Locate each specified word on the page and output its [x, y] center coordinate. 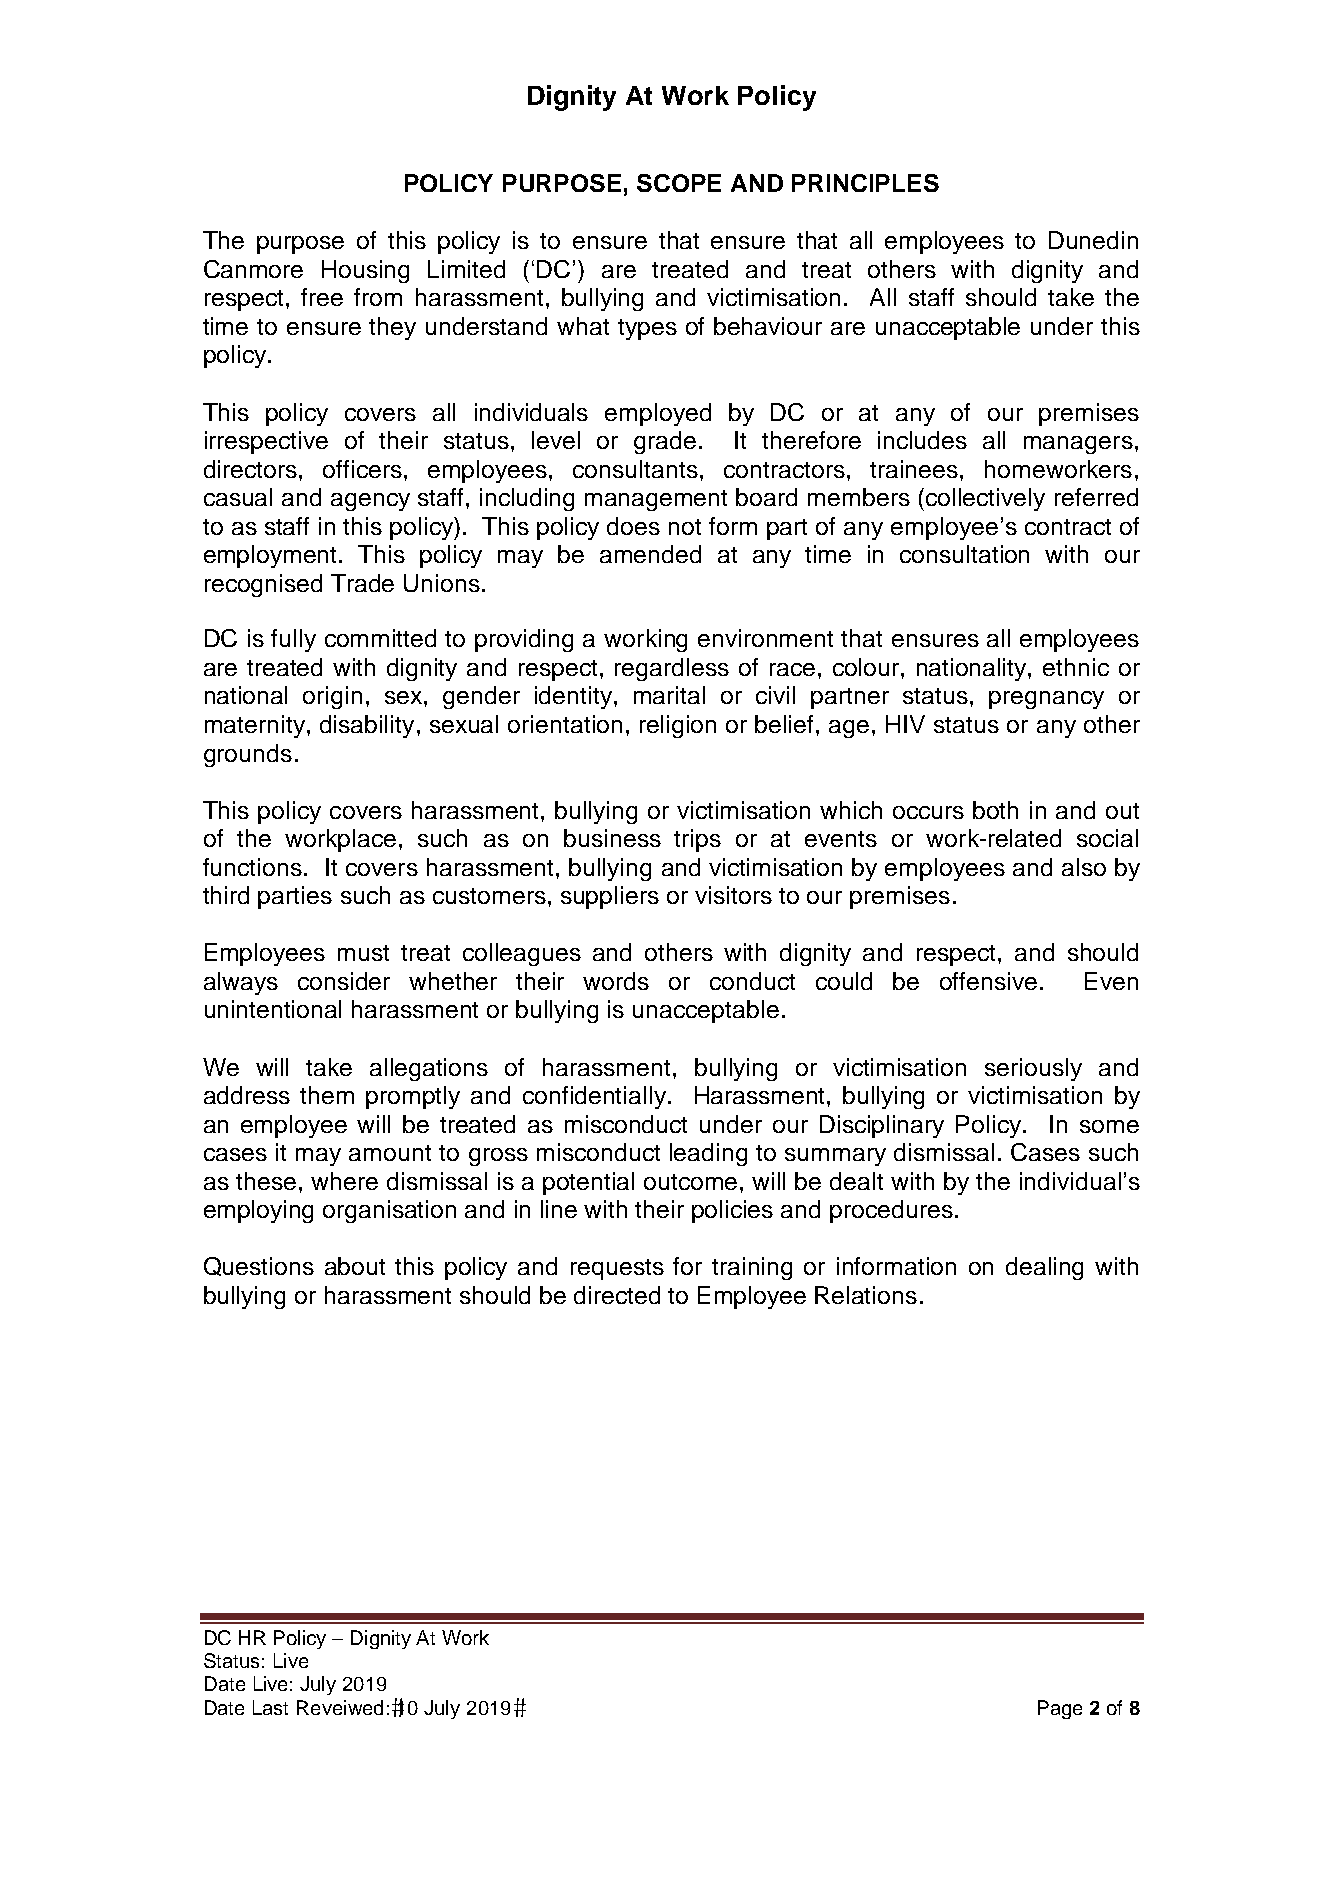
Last [270, 1707]
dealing [1044, 1268]
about [355, 1266]
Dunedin [1093, 240]
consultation [964, 554]
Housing [365, 271]
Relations [866, 1295]
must [363, 953]
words [616, 981]
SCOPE [679, 183]
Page [1060, 1709]
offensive [990, 981]
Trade [362, 583]
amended [650, 554]
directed [617, 1295]
